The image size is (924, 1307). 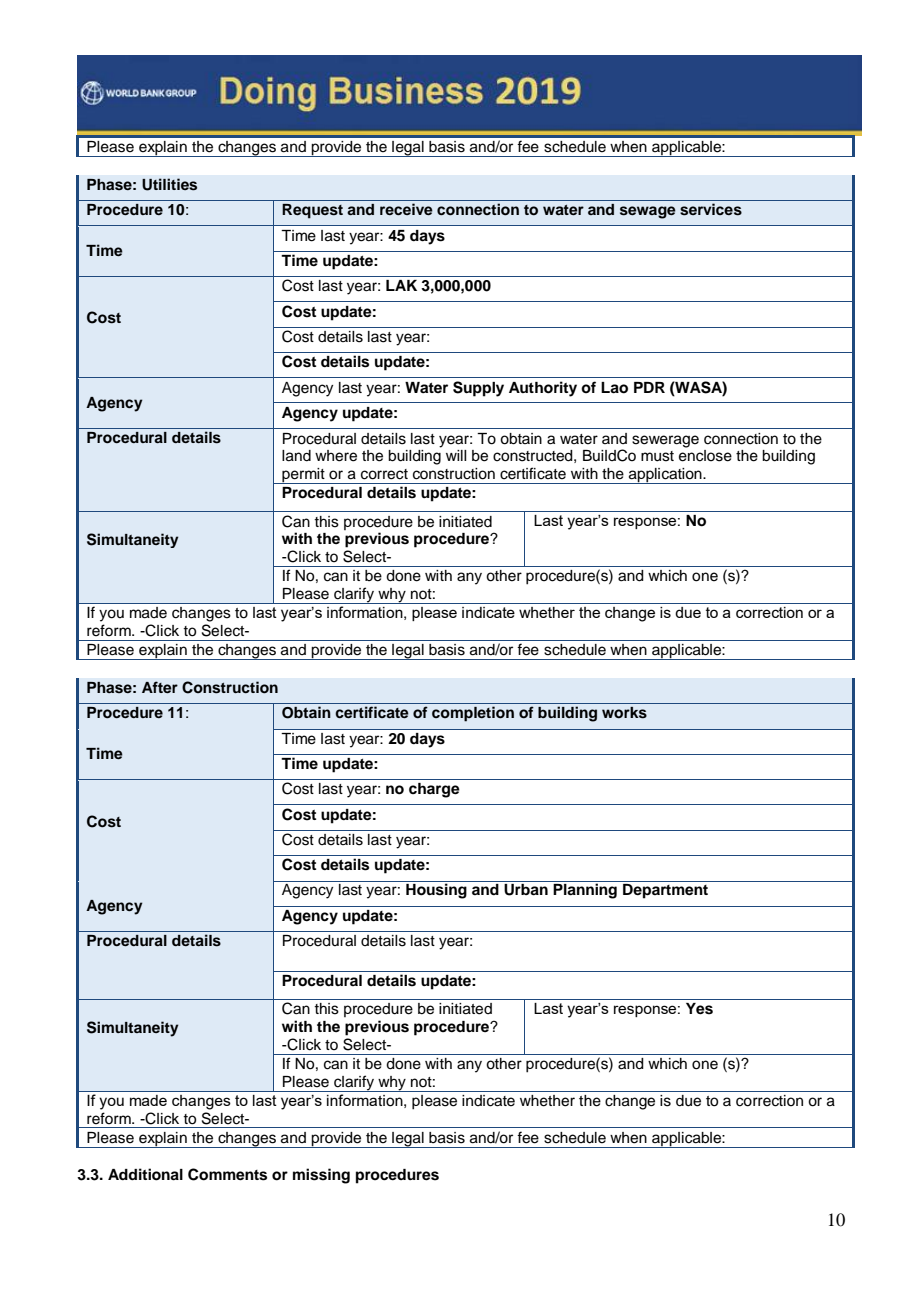 What do you see at coordinates (321, 1176) in the image?
I see `missing` at bounding box center [321, 1176].
